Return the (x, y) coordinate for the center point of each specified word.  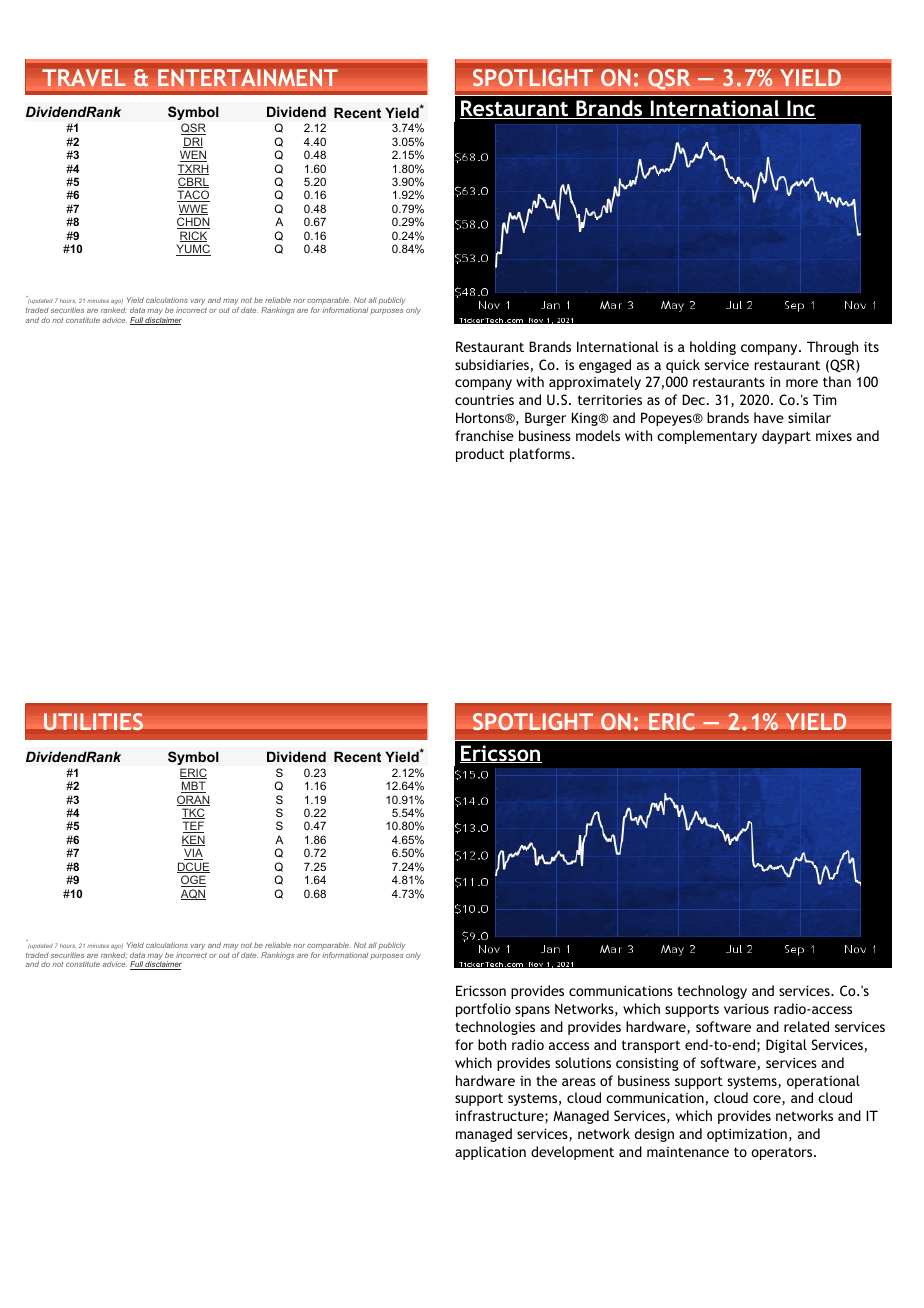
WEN (193, 156)
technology (712, 992)
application (490, 1153)
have (769, 417)
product (480, 455)
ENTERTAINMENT (248, 78)
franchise (484, 435)
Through (832, 348)
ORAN (193, 800)
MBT (193, 787)
